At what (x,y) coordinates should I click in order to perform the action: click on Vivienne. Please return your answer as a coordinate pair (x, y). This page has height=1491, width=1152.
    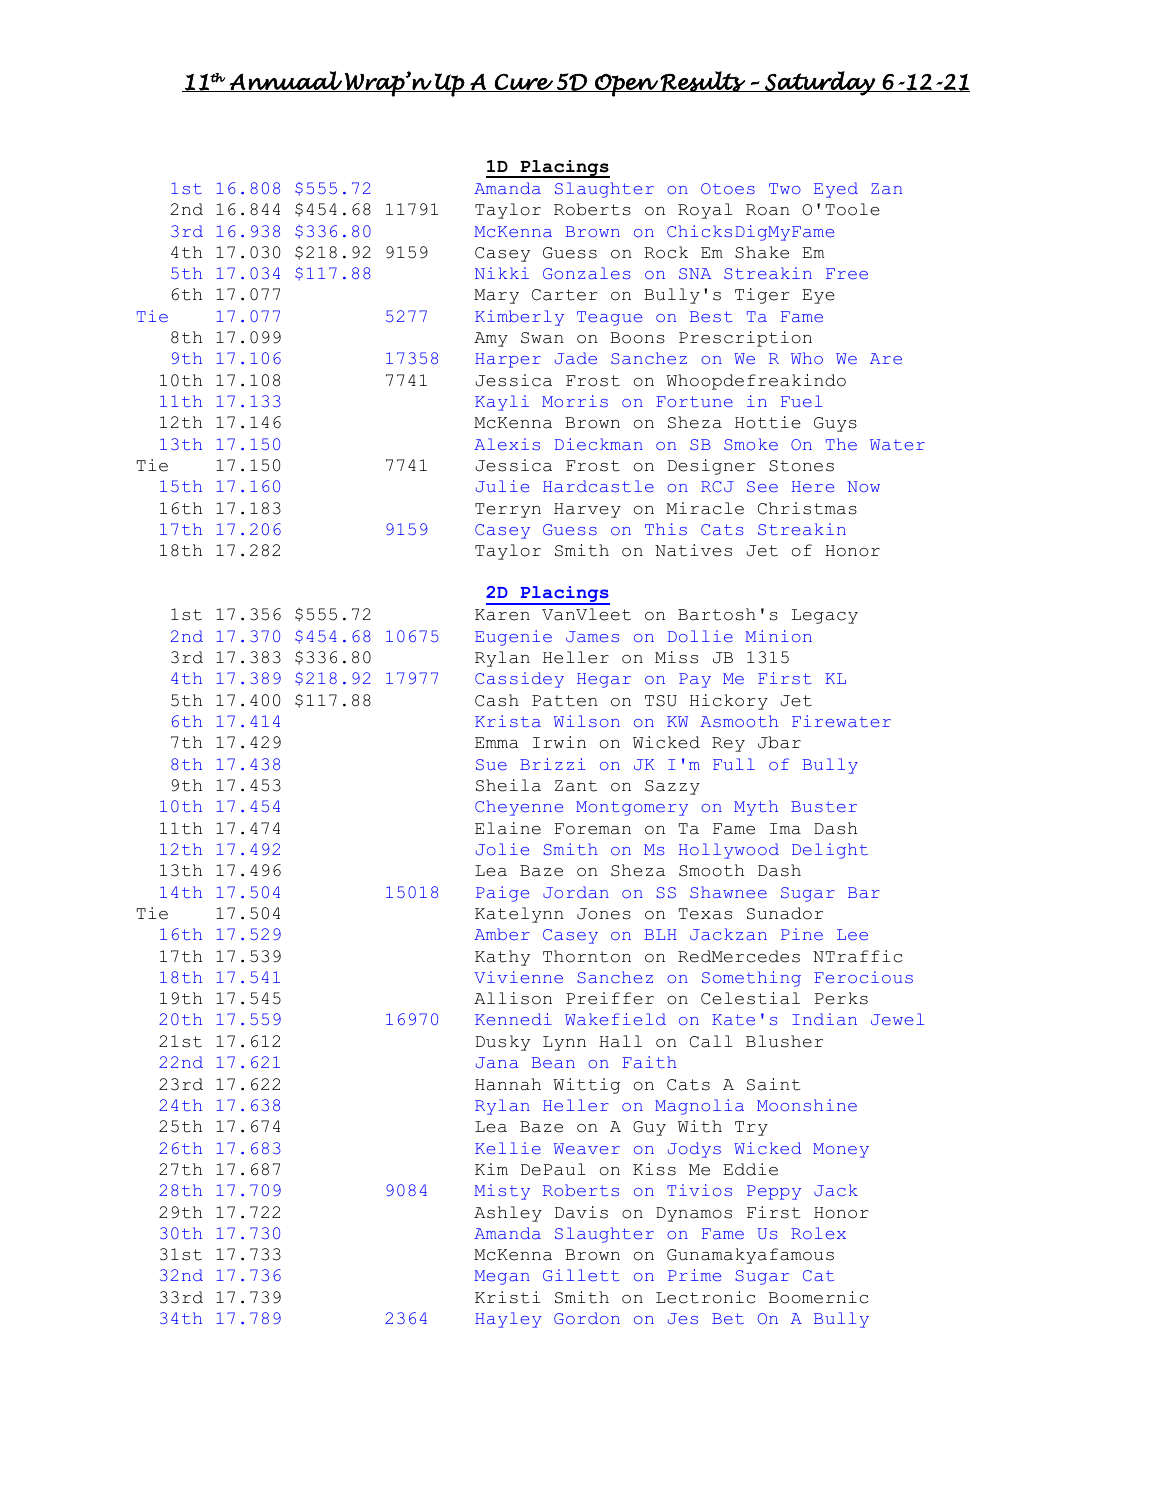
    Looking at the image, I should click on (518, 977).
